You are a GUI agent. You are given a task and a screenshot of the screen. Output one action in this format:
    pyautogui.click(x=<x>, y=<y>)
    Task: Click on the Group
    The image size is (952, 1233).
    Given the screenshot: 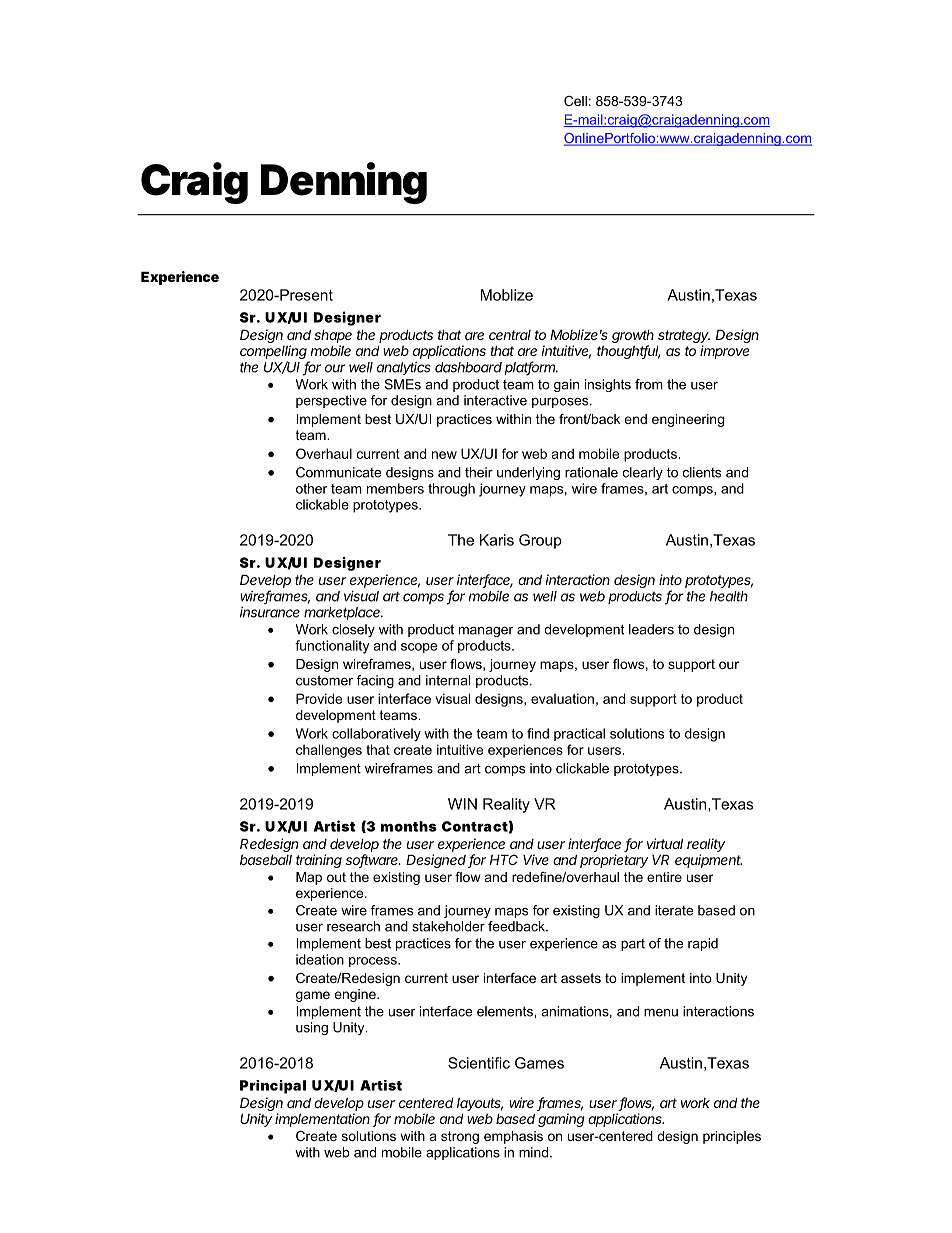 What is the action you would take?
    pyautogui.click(x=540, y=541)
